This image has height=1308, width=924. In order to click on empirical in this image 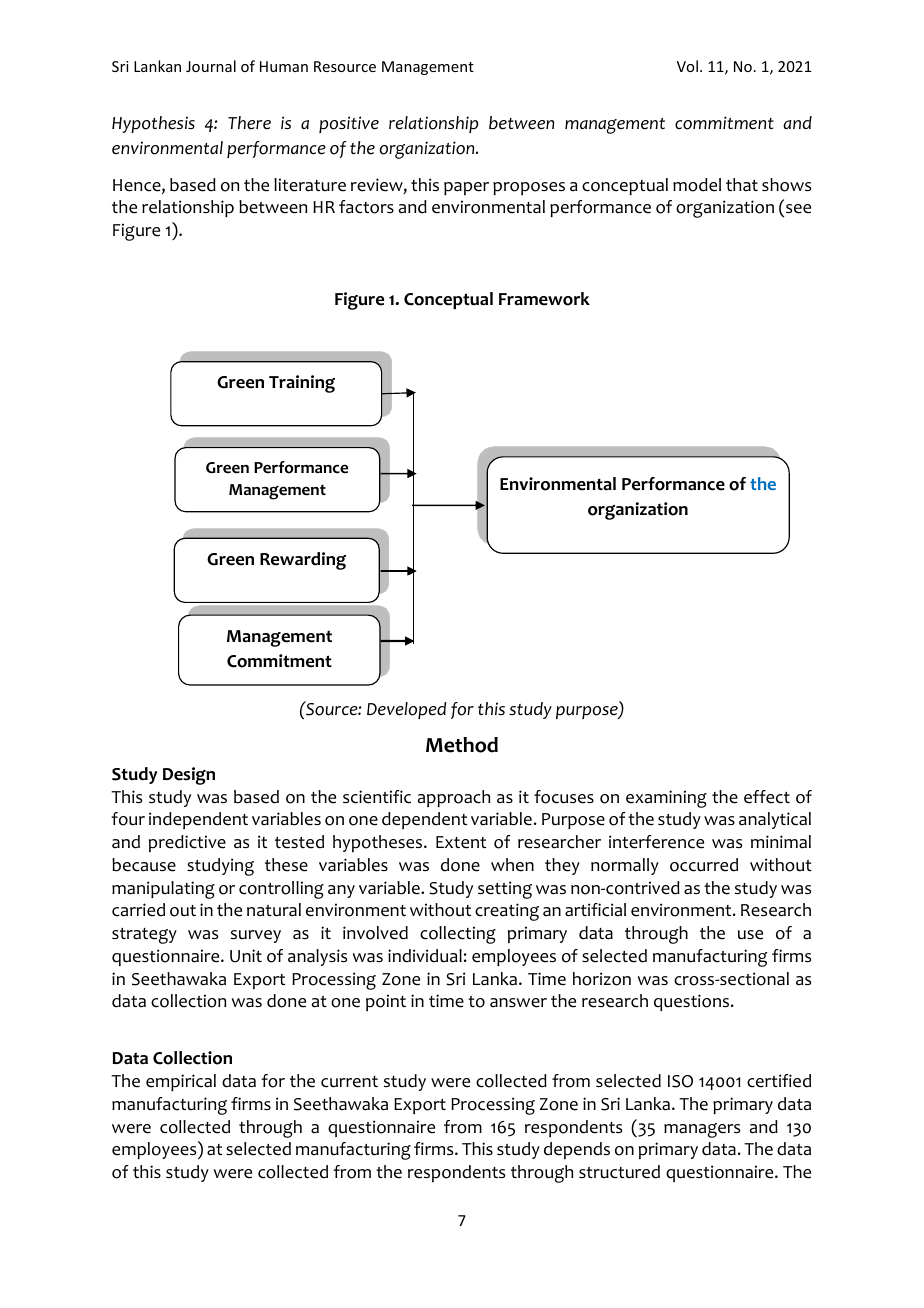, I will do `click(181, 1082)`.
